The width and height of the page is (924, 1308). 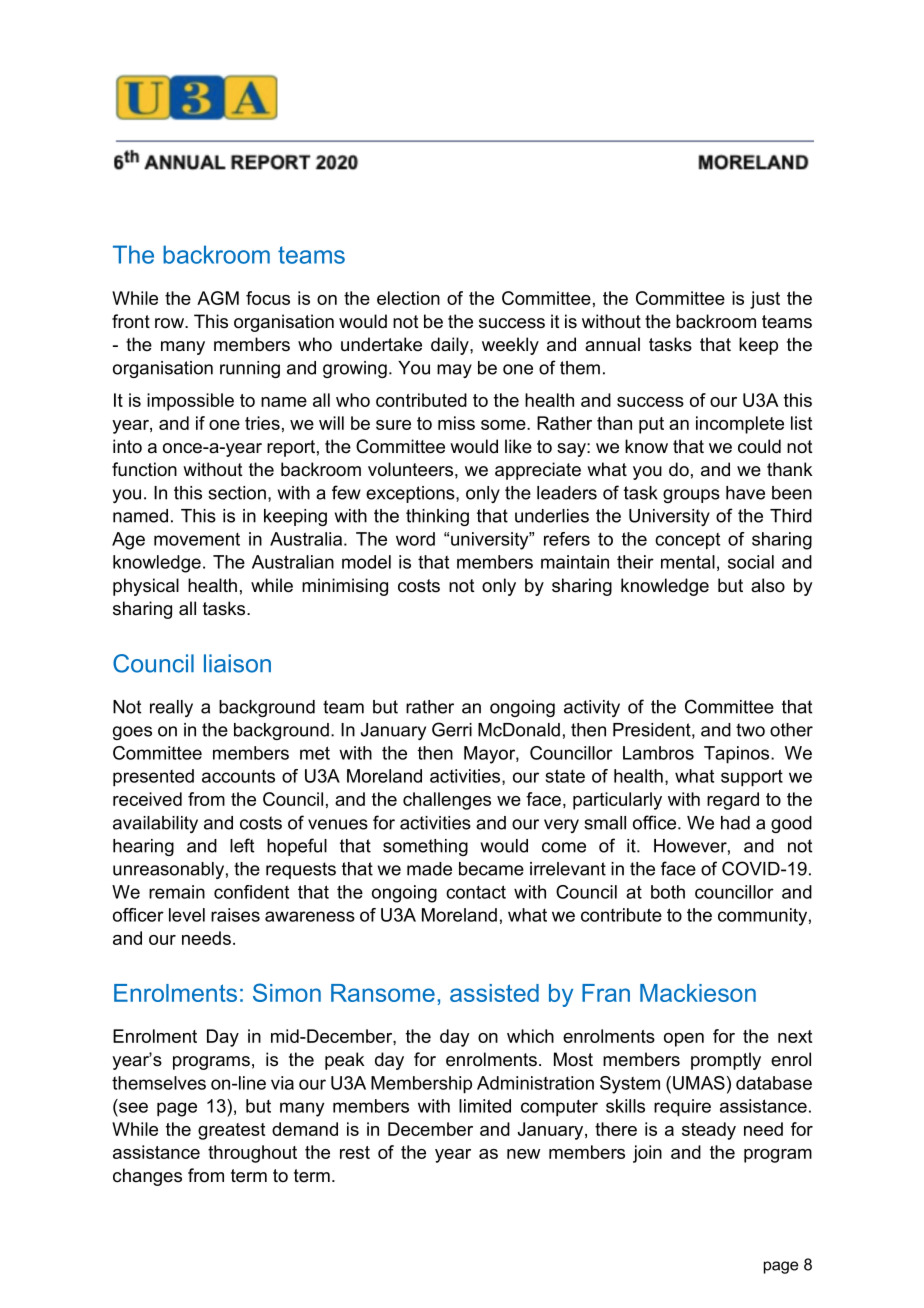 I want to click on challenges, so click(x=447, y=801).
